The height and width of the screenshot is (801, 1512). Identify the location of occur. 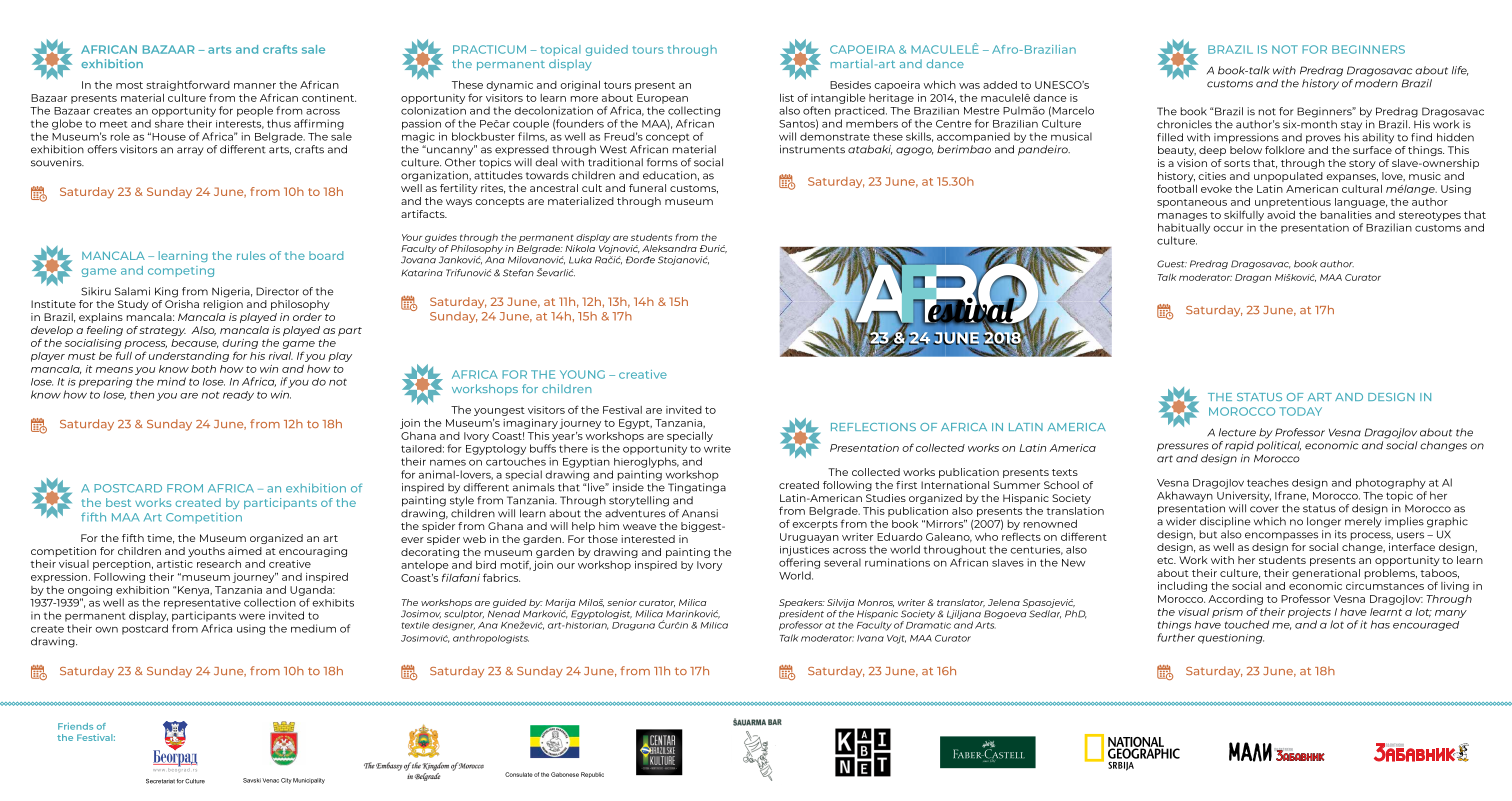
(1228, 229).
